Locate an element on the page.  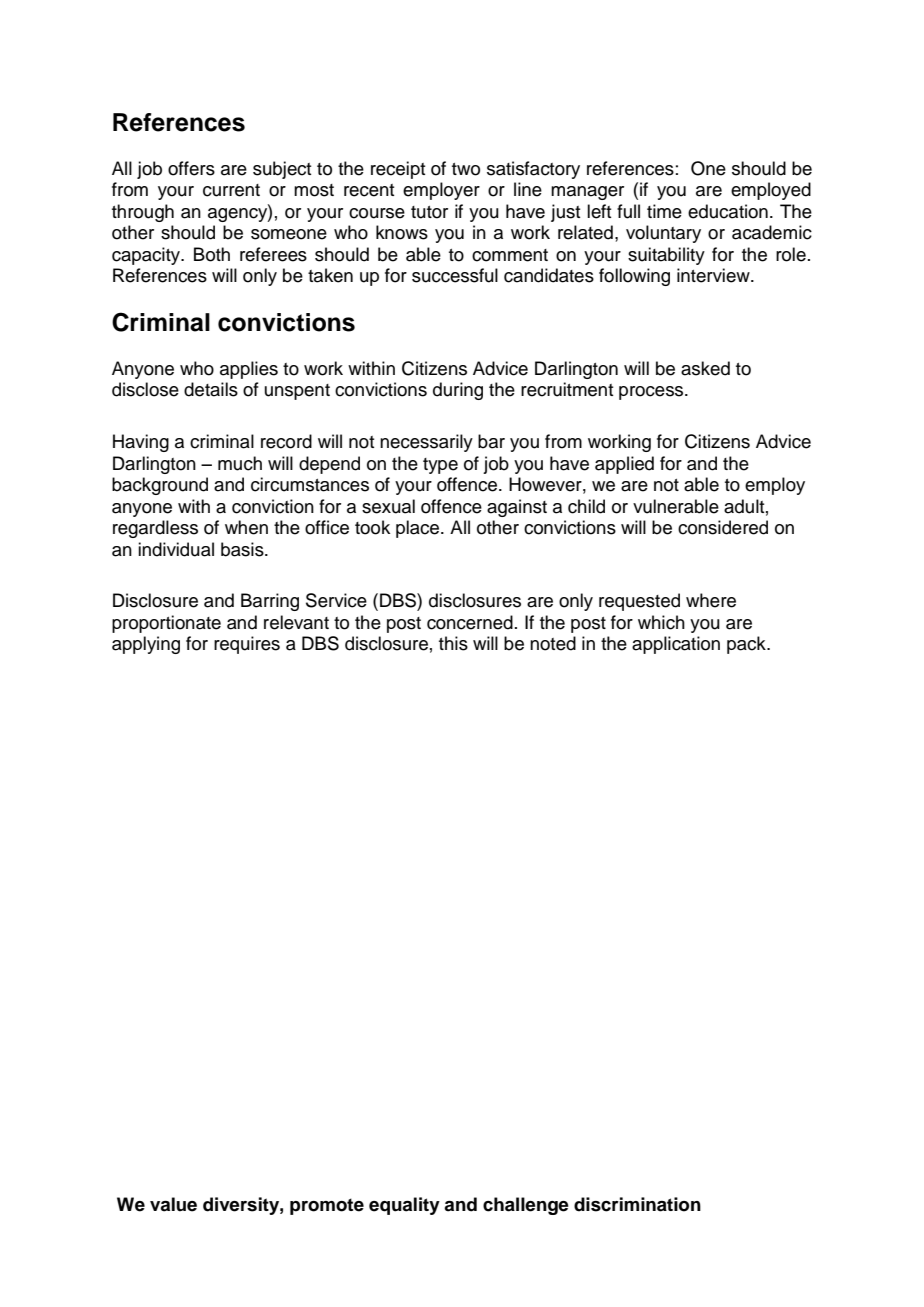
challenge is located at coordinates (526, 1206).
